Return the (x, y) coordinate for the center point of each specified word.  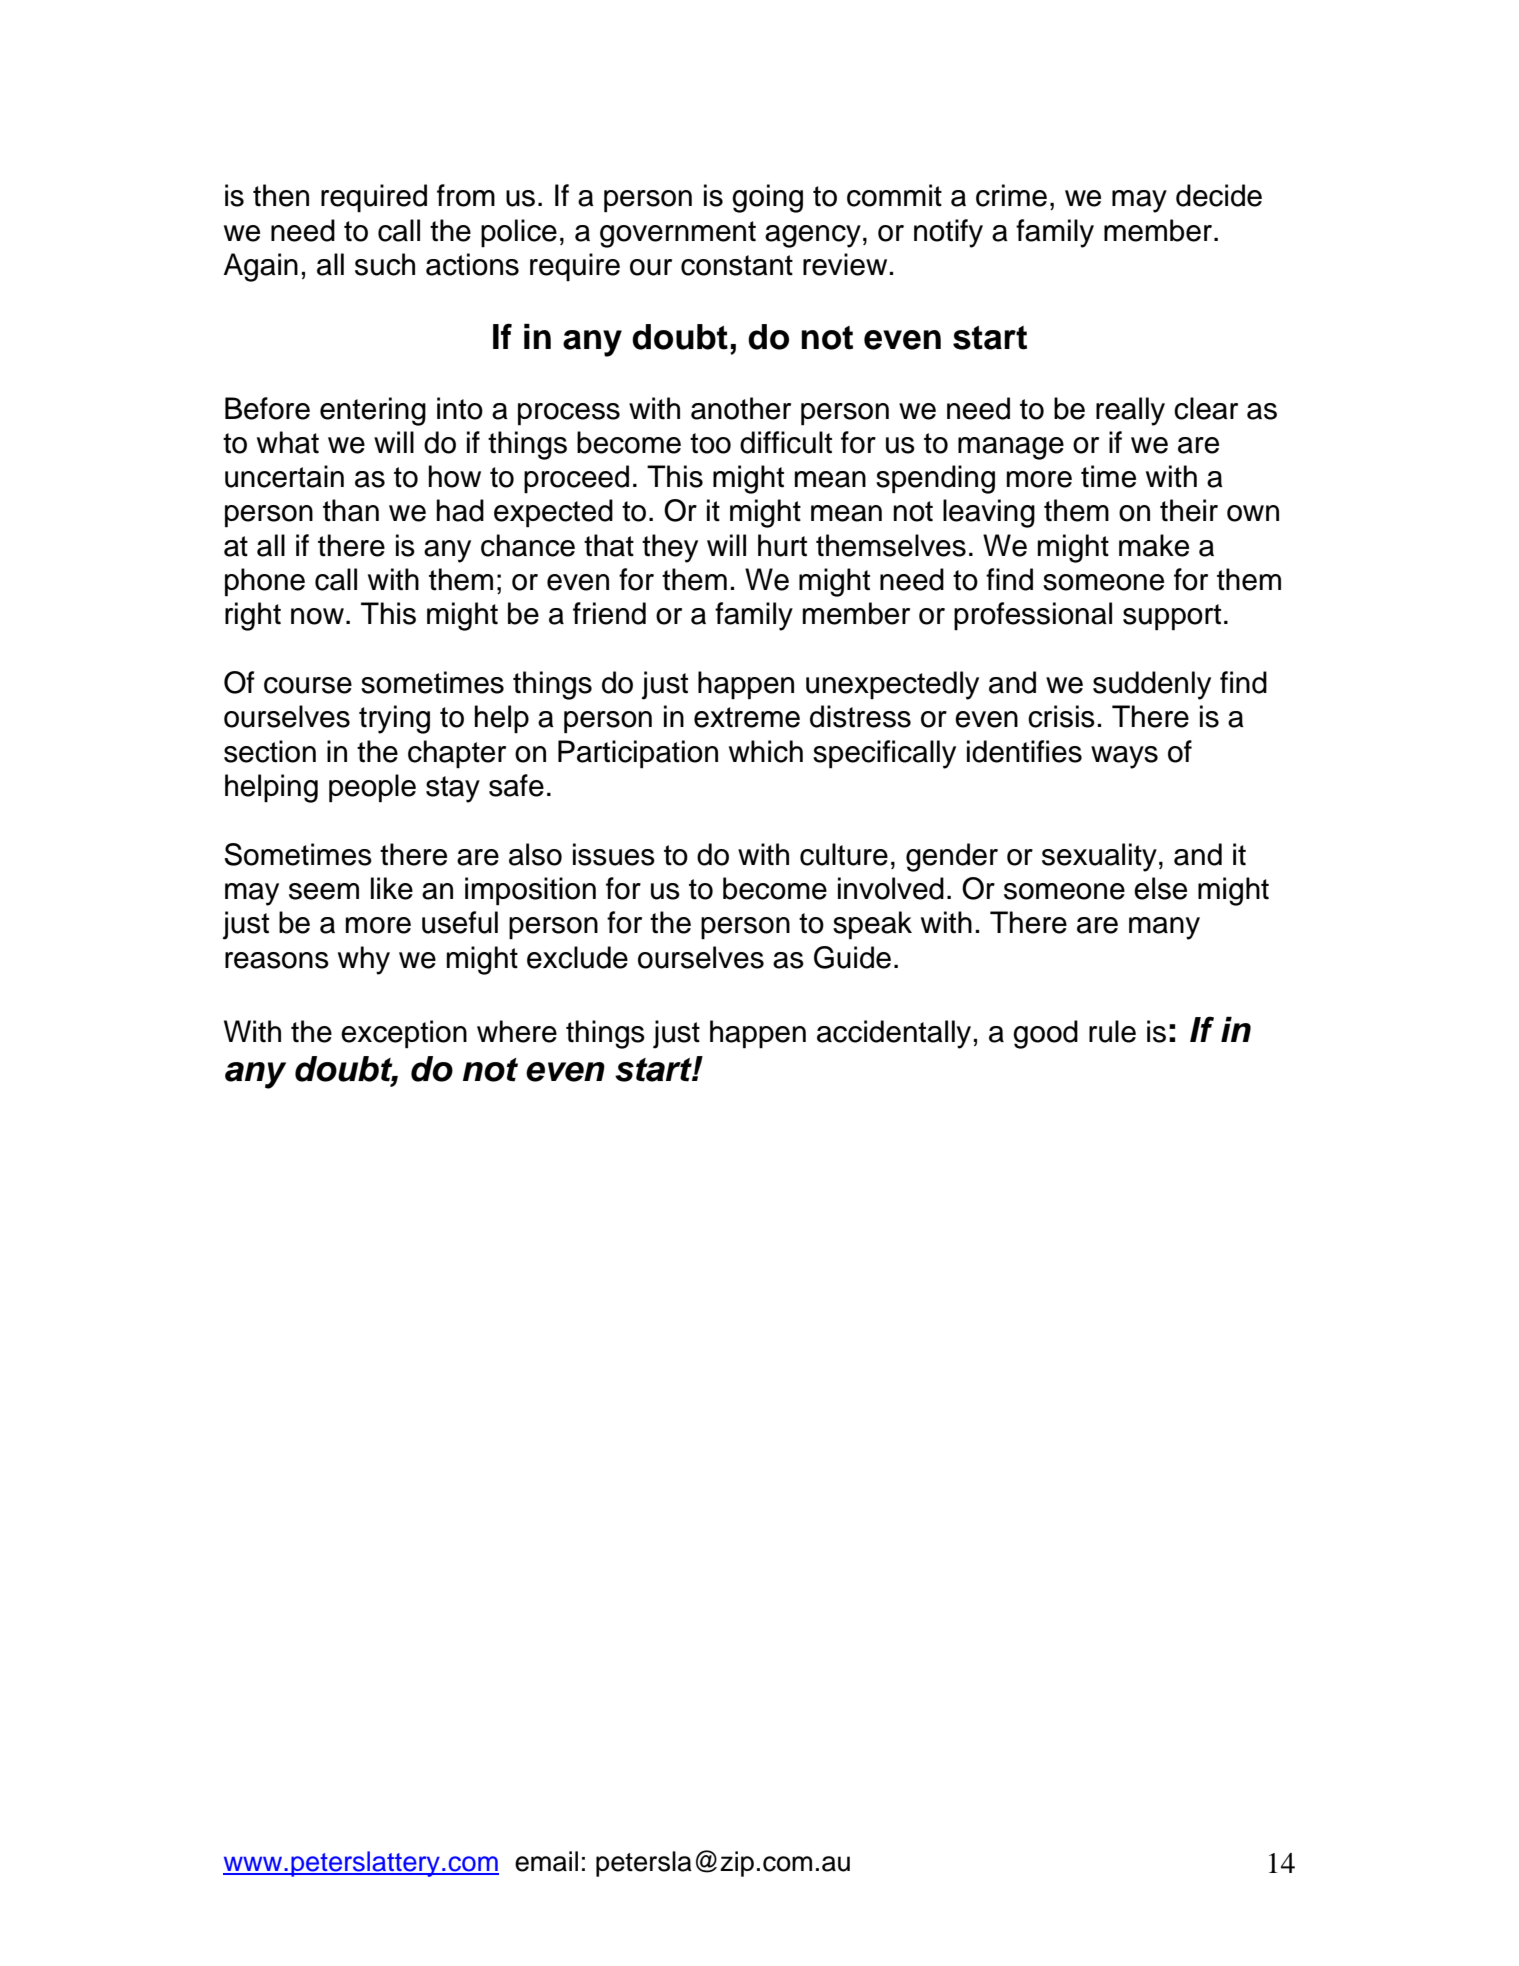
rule (1112, 1031)
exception (404, 1034)
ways (1124, 757)
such (385, 264)
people (372, 788)
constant (737, 265)
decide (1219, 195)
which (766, 751)
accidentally (894, 1034)
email (546, 1861)
